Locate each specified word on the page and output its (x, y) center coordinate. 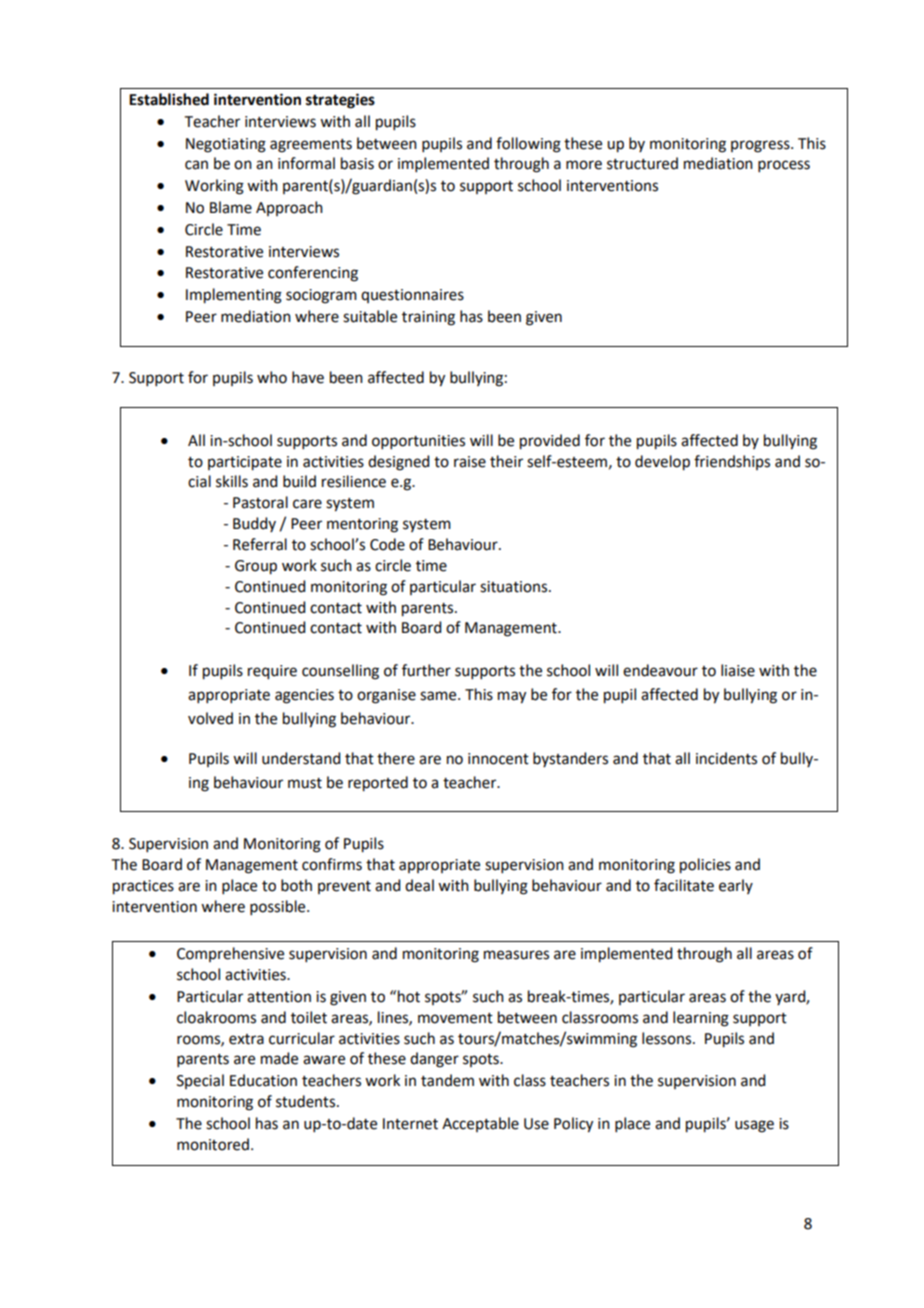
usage (754, 1126)
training (428, 318)
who (272, 377)
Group (256, 567)
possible (279, 907)
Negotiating (226, 145)
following (528, 145)
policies (705, 866)
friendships (732, 462)
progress (761, 146)
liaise (738, 670)
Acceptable (480, 1124)
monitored (213, 1144)
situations (515, 587)
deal (419, 885)
